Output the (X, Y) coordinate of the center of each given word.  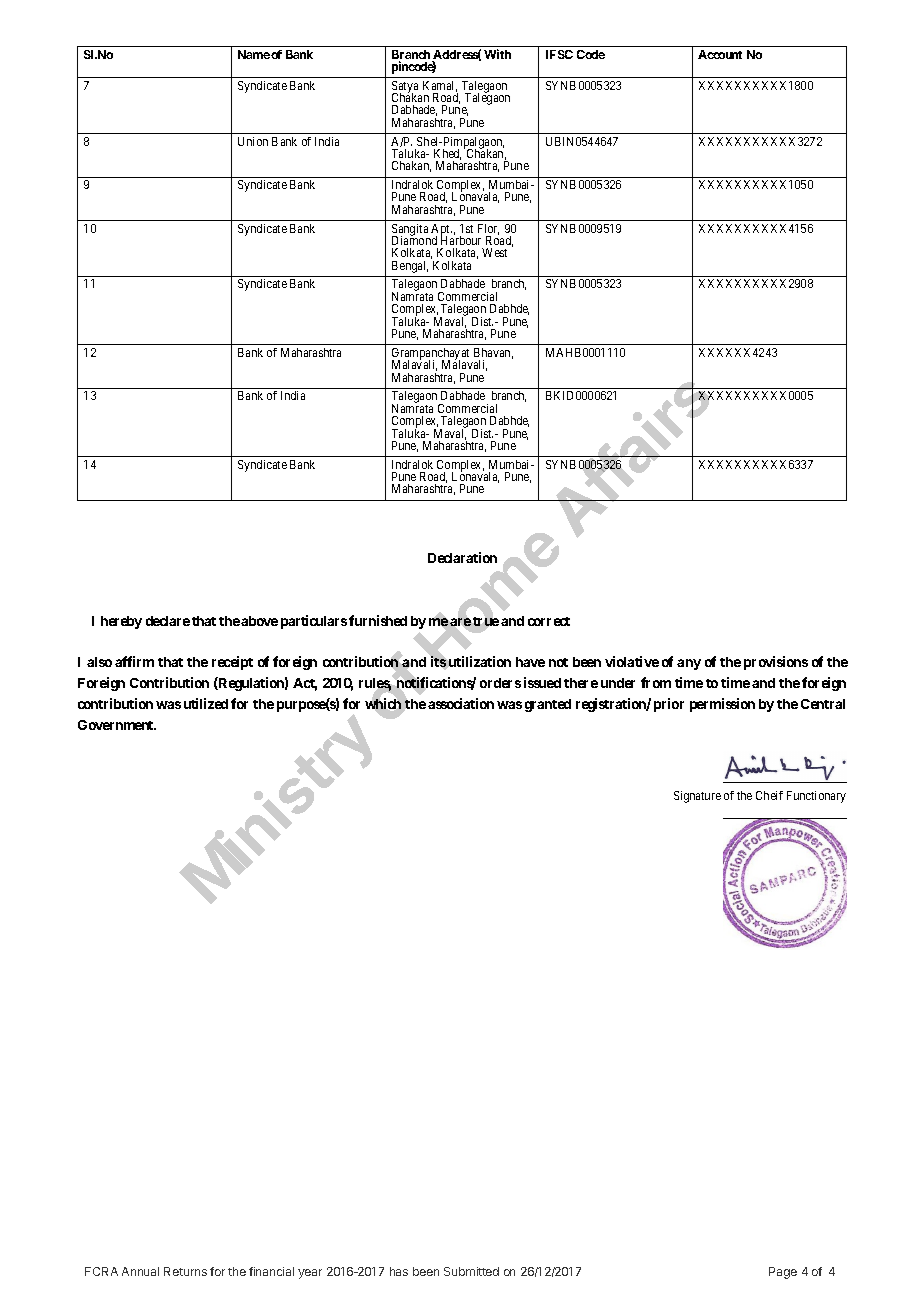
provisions (776, 663)
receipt (232, 663)
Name (254, 54)
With (497, 54)
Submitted (471, 1271)
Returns (185, 1271)
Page (783, 1273)
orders (500, 683)
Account (720, 54)
